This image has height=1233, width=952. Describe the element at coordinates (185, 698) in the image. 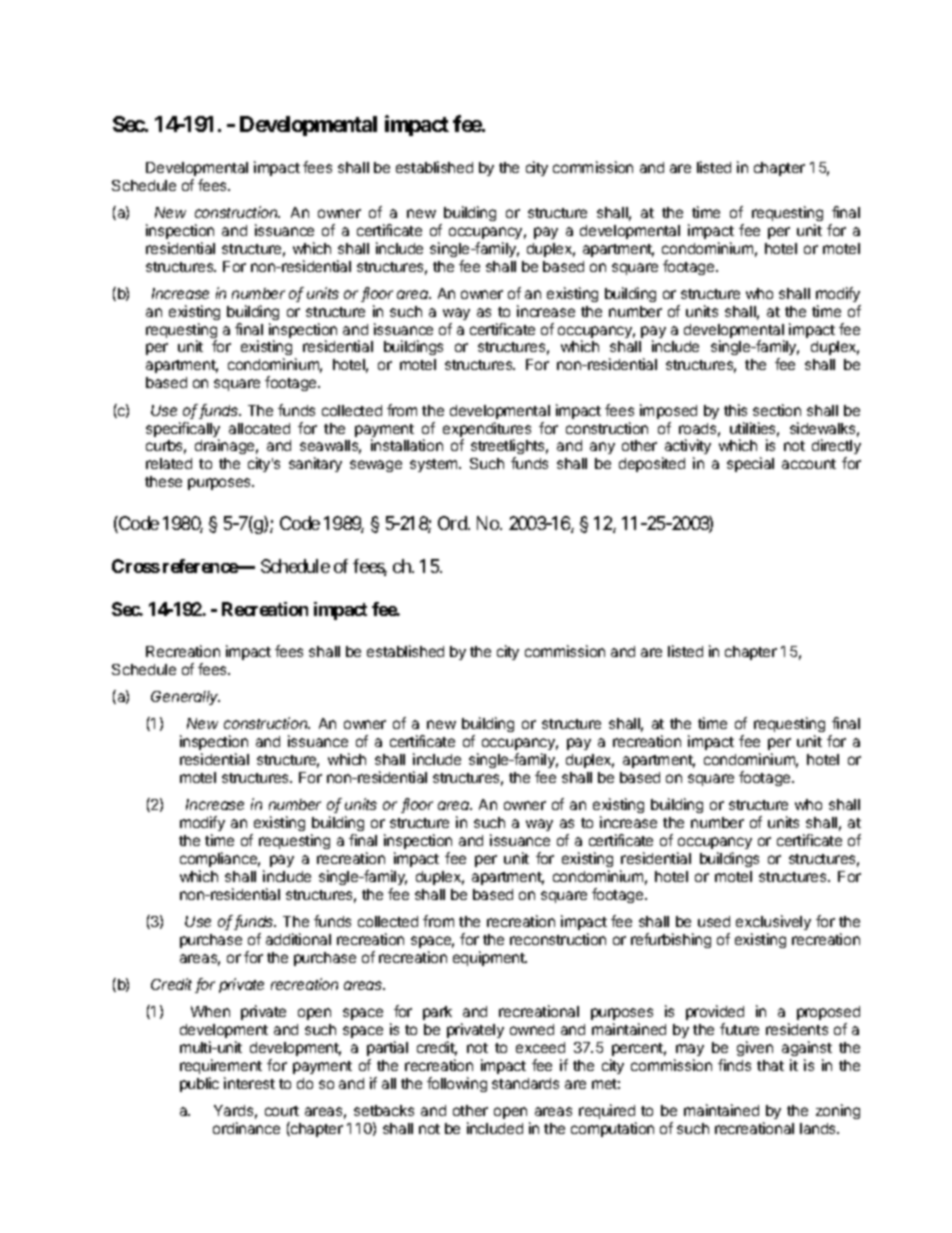

I see `Generally` at that location.
